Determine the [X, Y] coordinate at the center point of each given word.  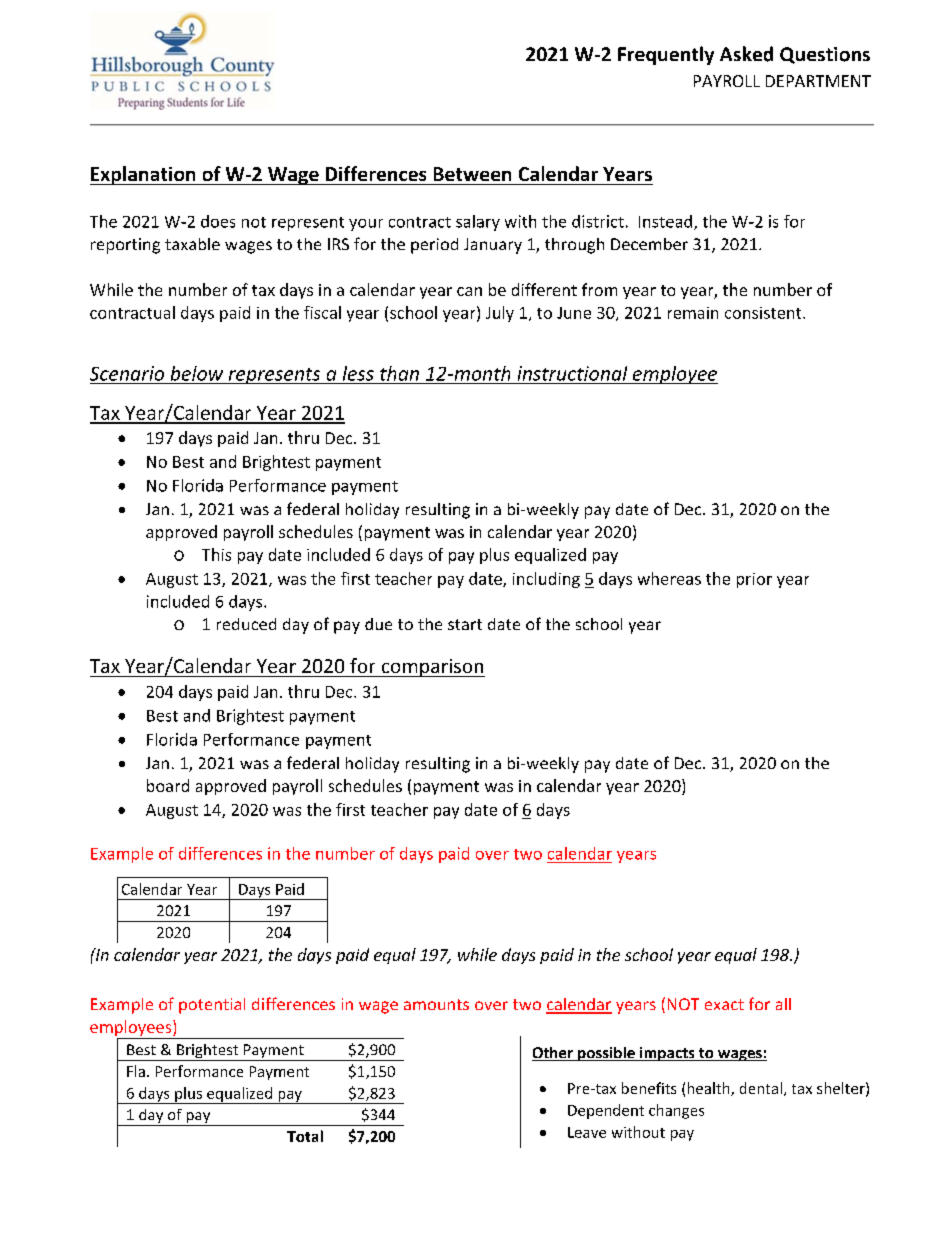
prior [754, 580]
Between [472, 174]
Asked [746, 54]
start [465, 624]
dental [761, 1088]
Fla [136, 1071]
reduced [246, 624]
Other [553, 1054]
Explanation [144, 175]
